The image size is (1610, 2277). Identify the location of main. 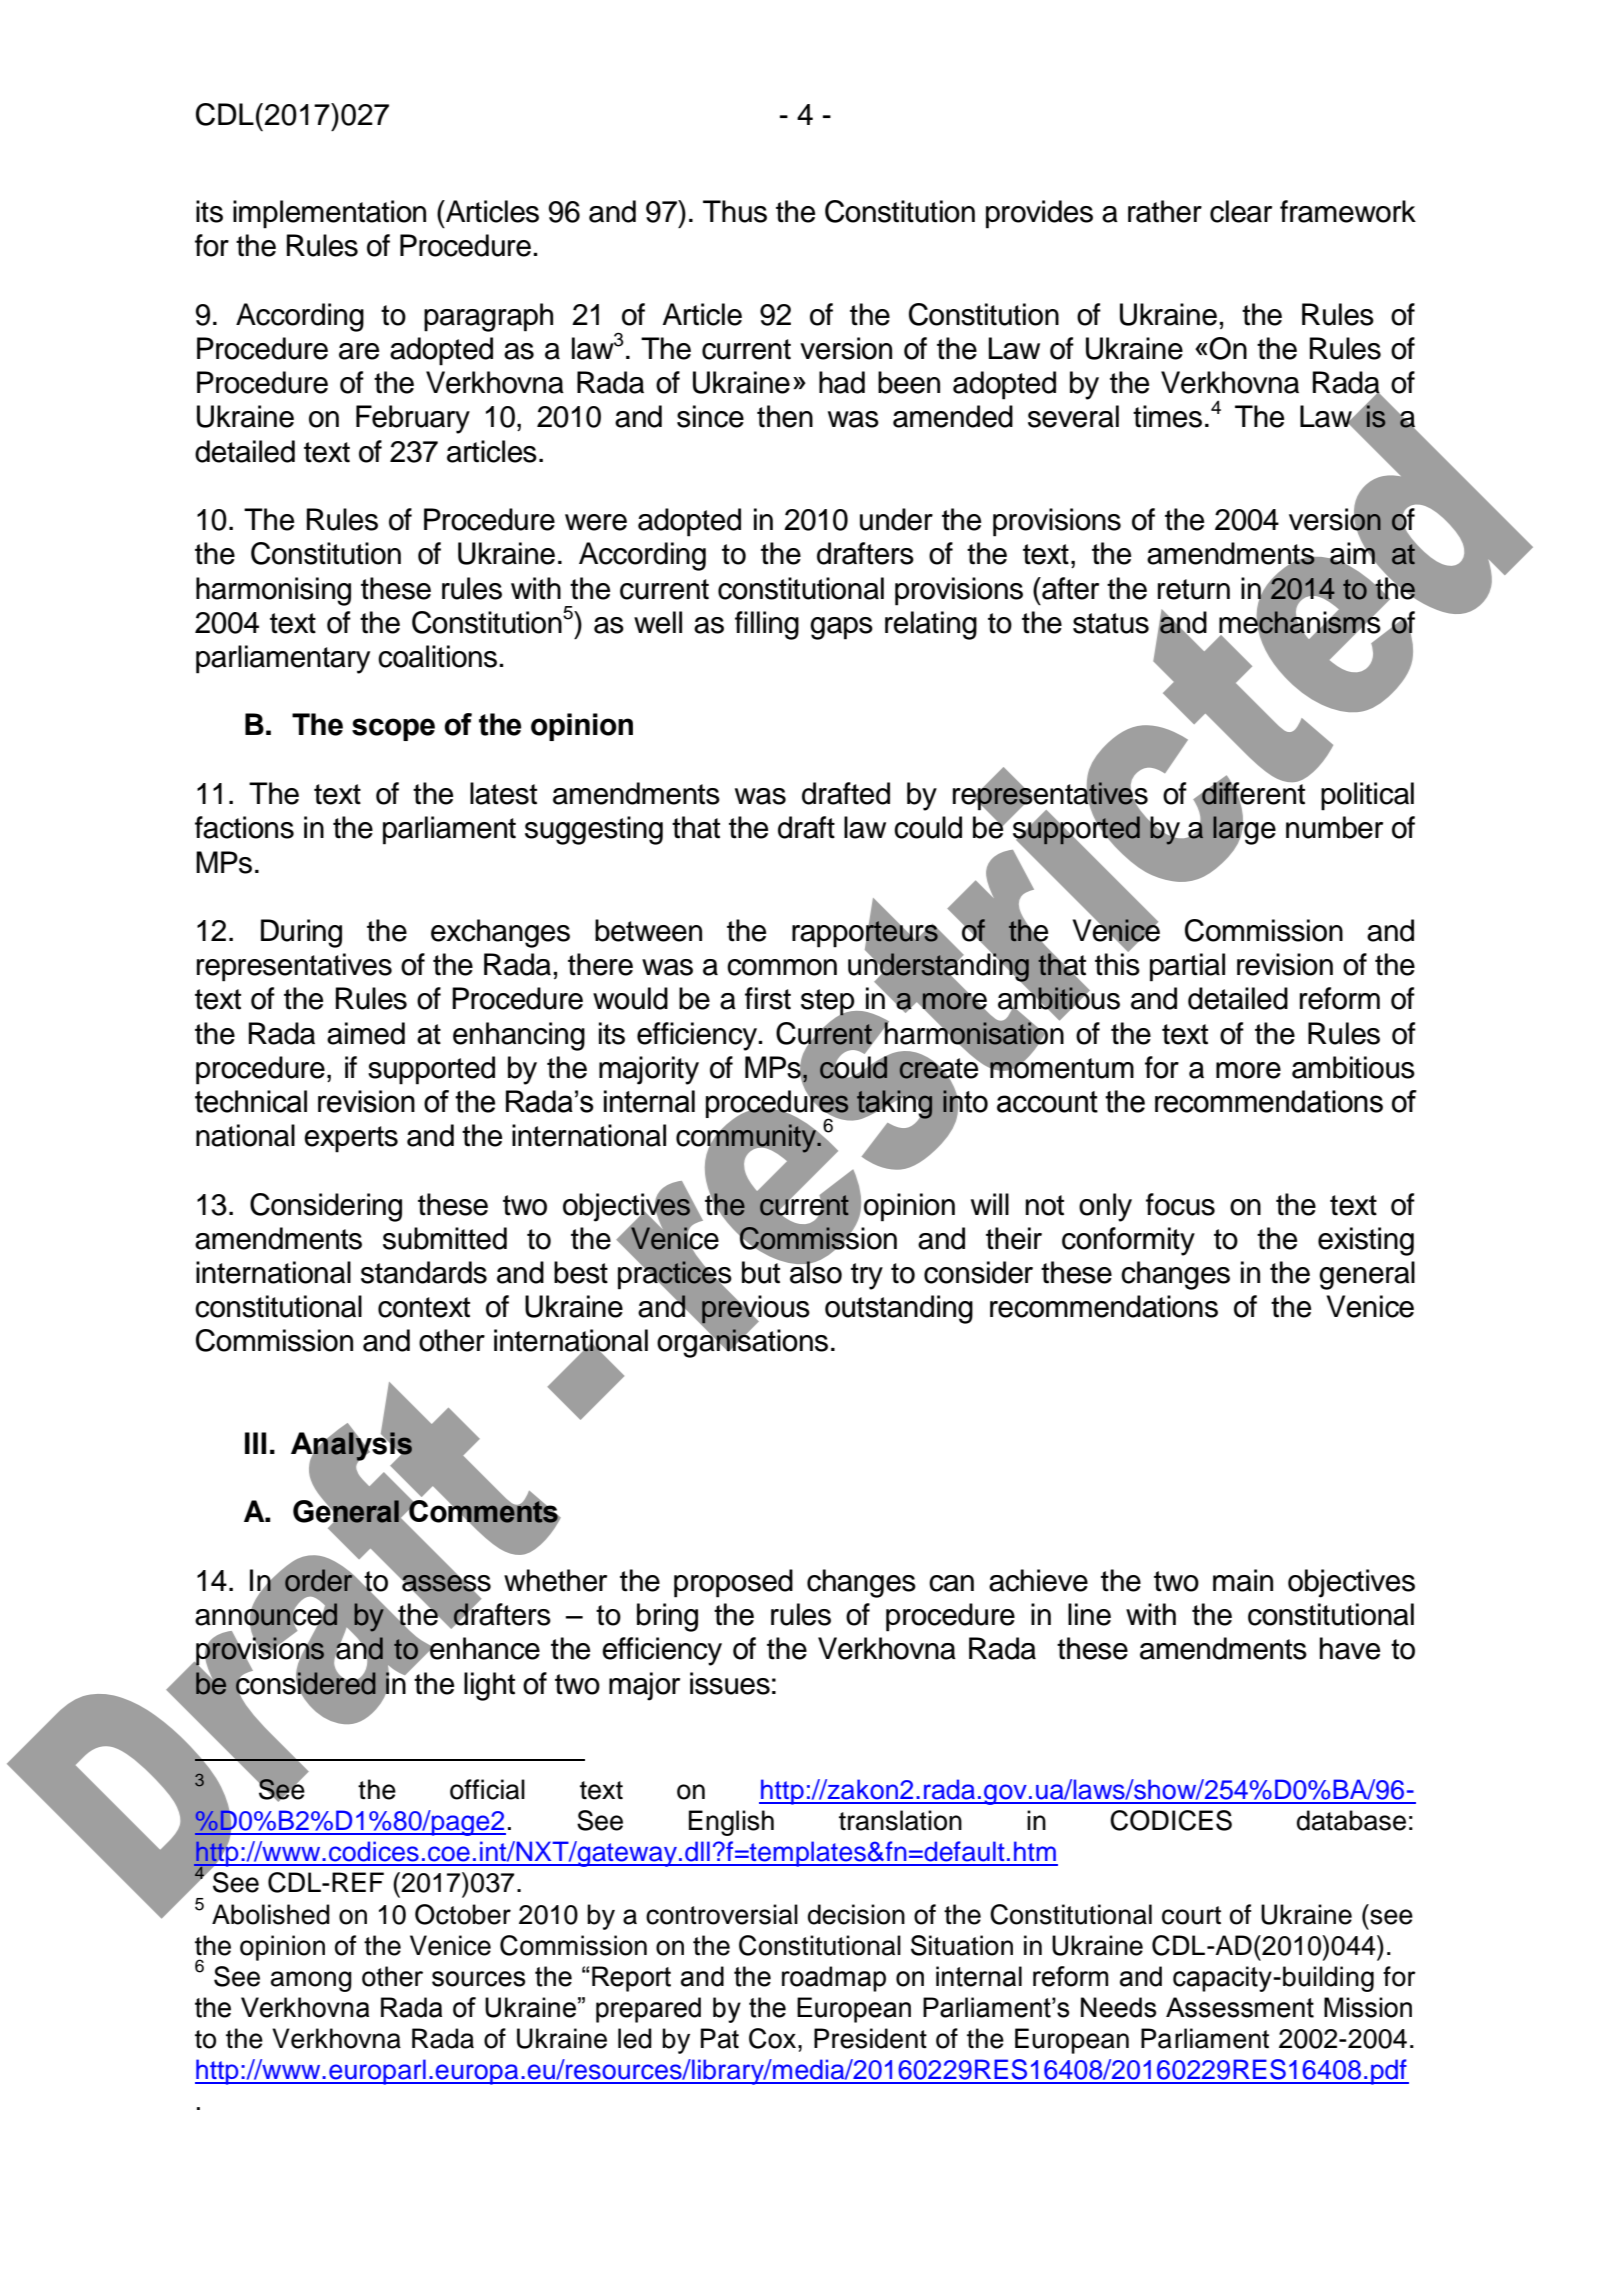
(1243, 1580).
